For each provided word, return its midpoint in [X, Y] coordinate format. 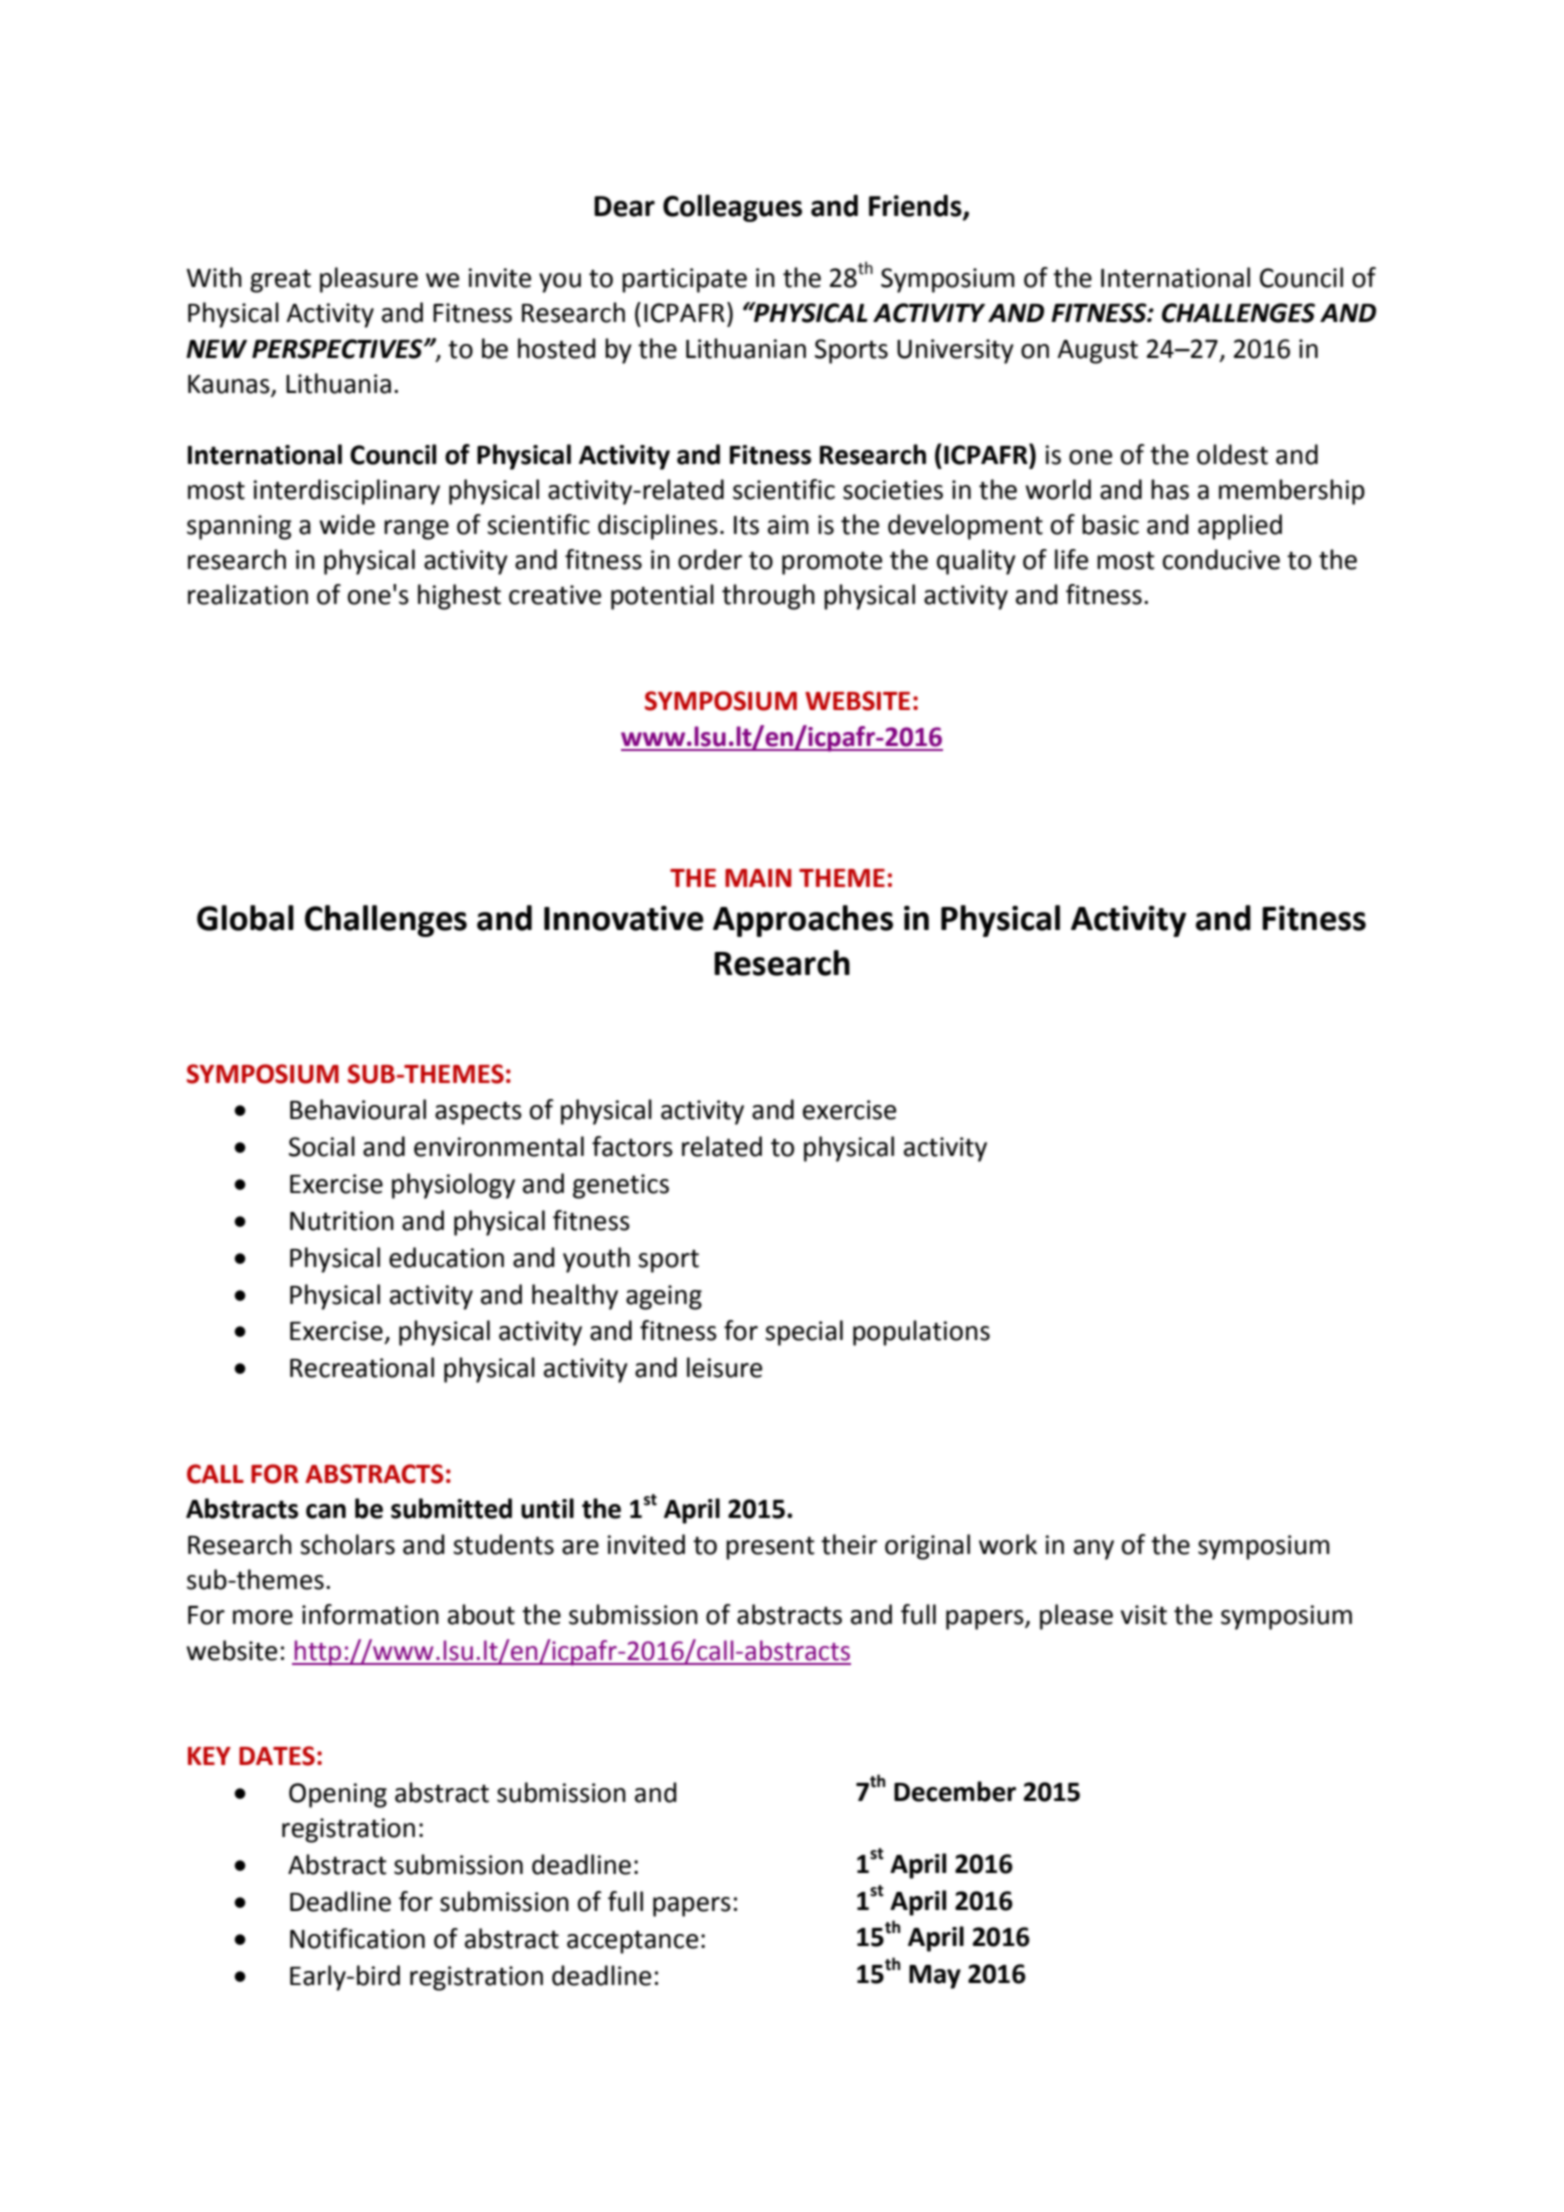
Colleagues [732, 208]
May [935, 1977]
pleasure [369, 280]
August [1097, 352]
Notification [357, 1938]
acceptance [632, 1942]
